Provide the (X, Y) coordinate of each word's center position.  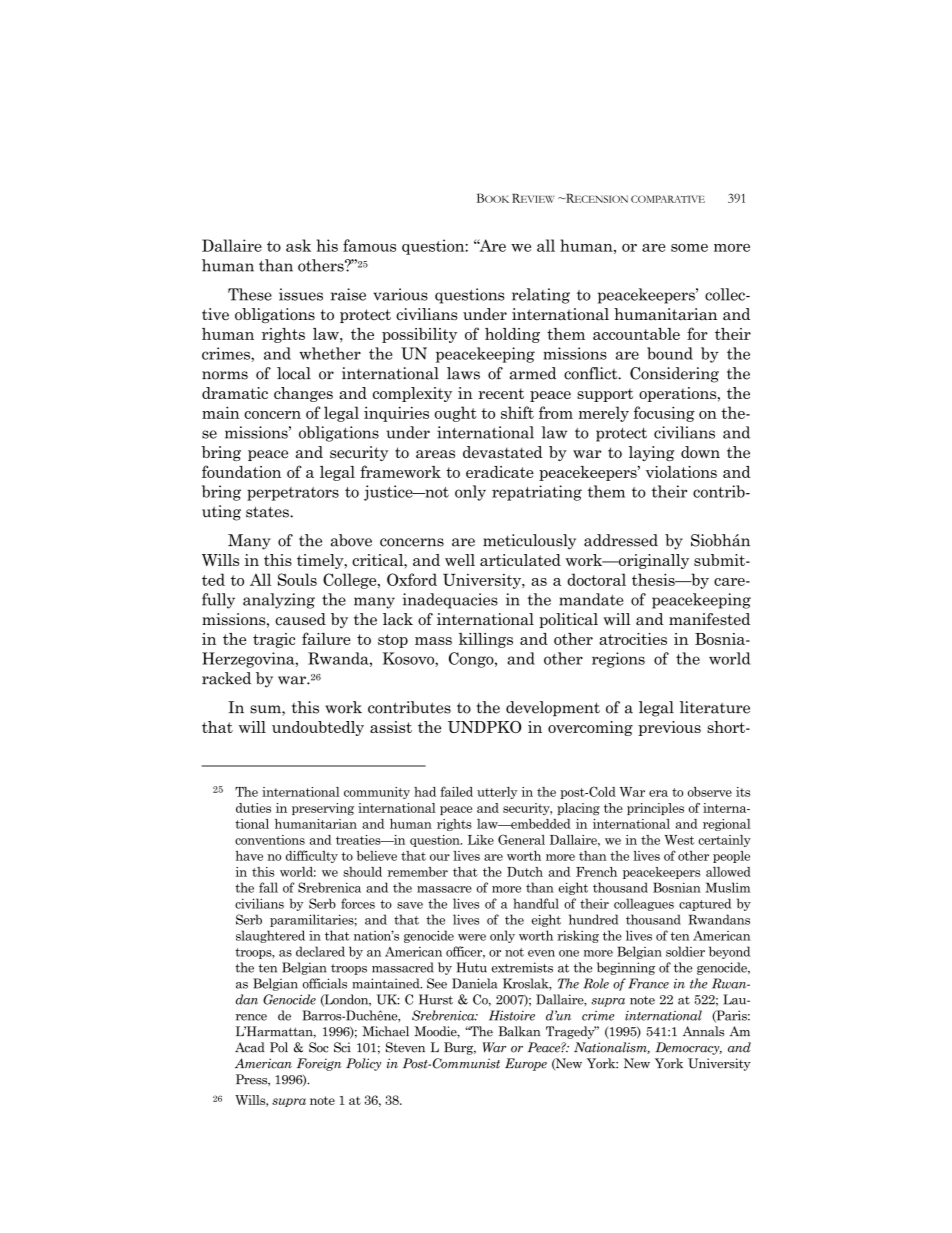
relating (541, 296)
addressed (621, 540)
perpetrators (293, 494)
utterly (497, 793)
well (460, 560)
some (689, 248)
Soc (319, 1047)
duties (253, 808)
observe (710, 792)
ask (298, 245)
